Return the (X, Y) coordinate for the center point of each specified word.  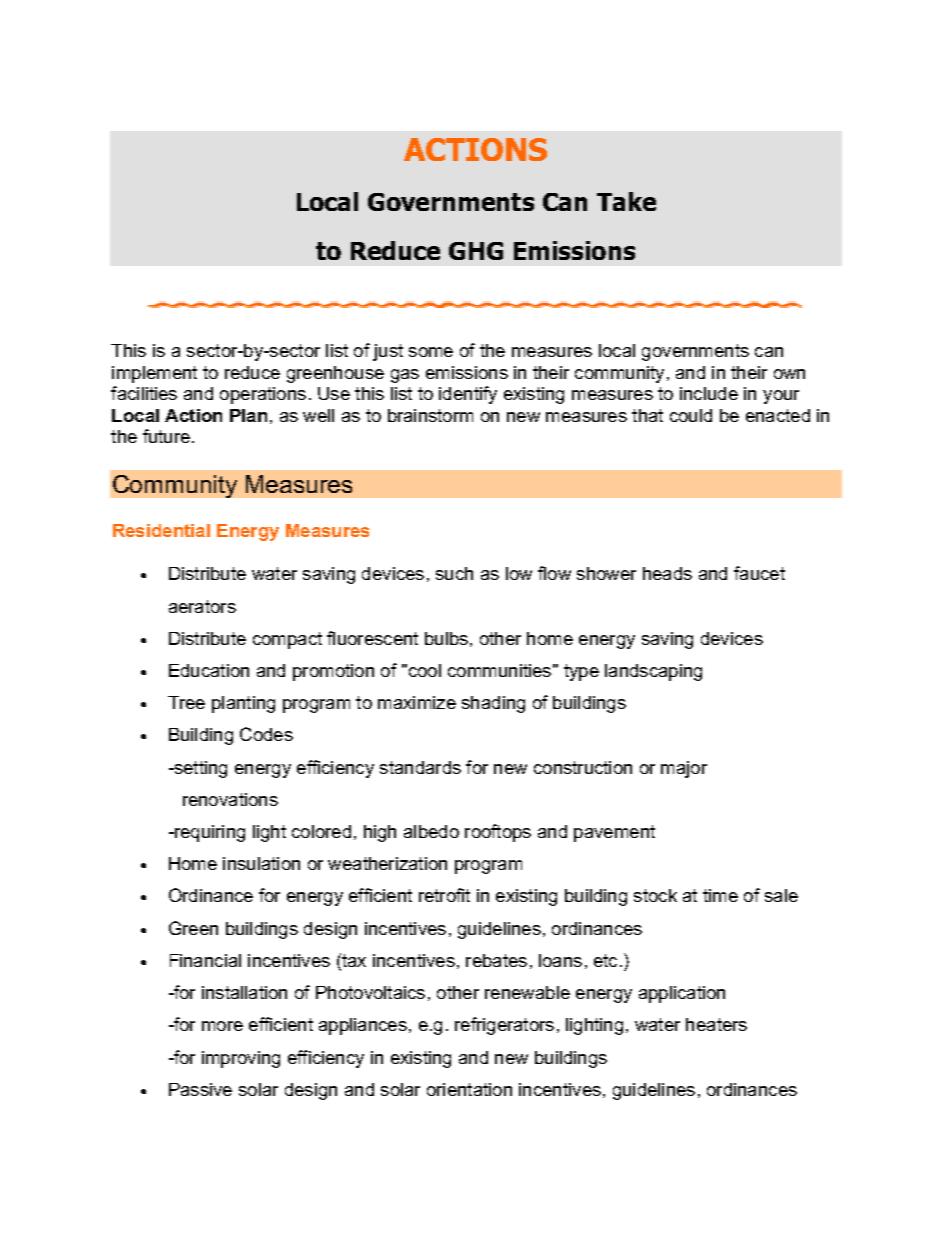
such (454, 573)
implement (154, 374)
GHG (476, 251)
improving (241, 1059)
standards (420, 767)
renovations (230, 799)
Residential (161, 530)
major (684, 769)
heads (667, 573)
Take (626, 201)
